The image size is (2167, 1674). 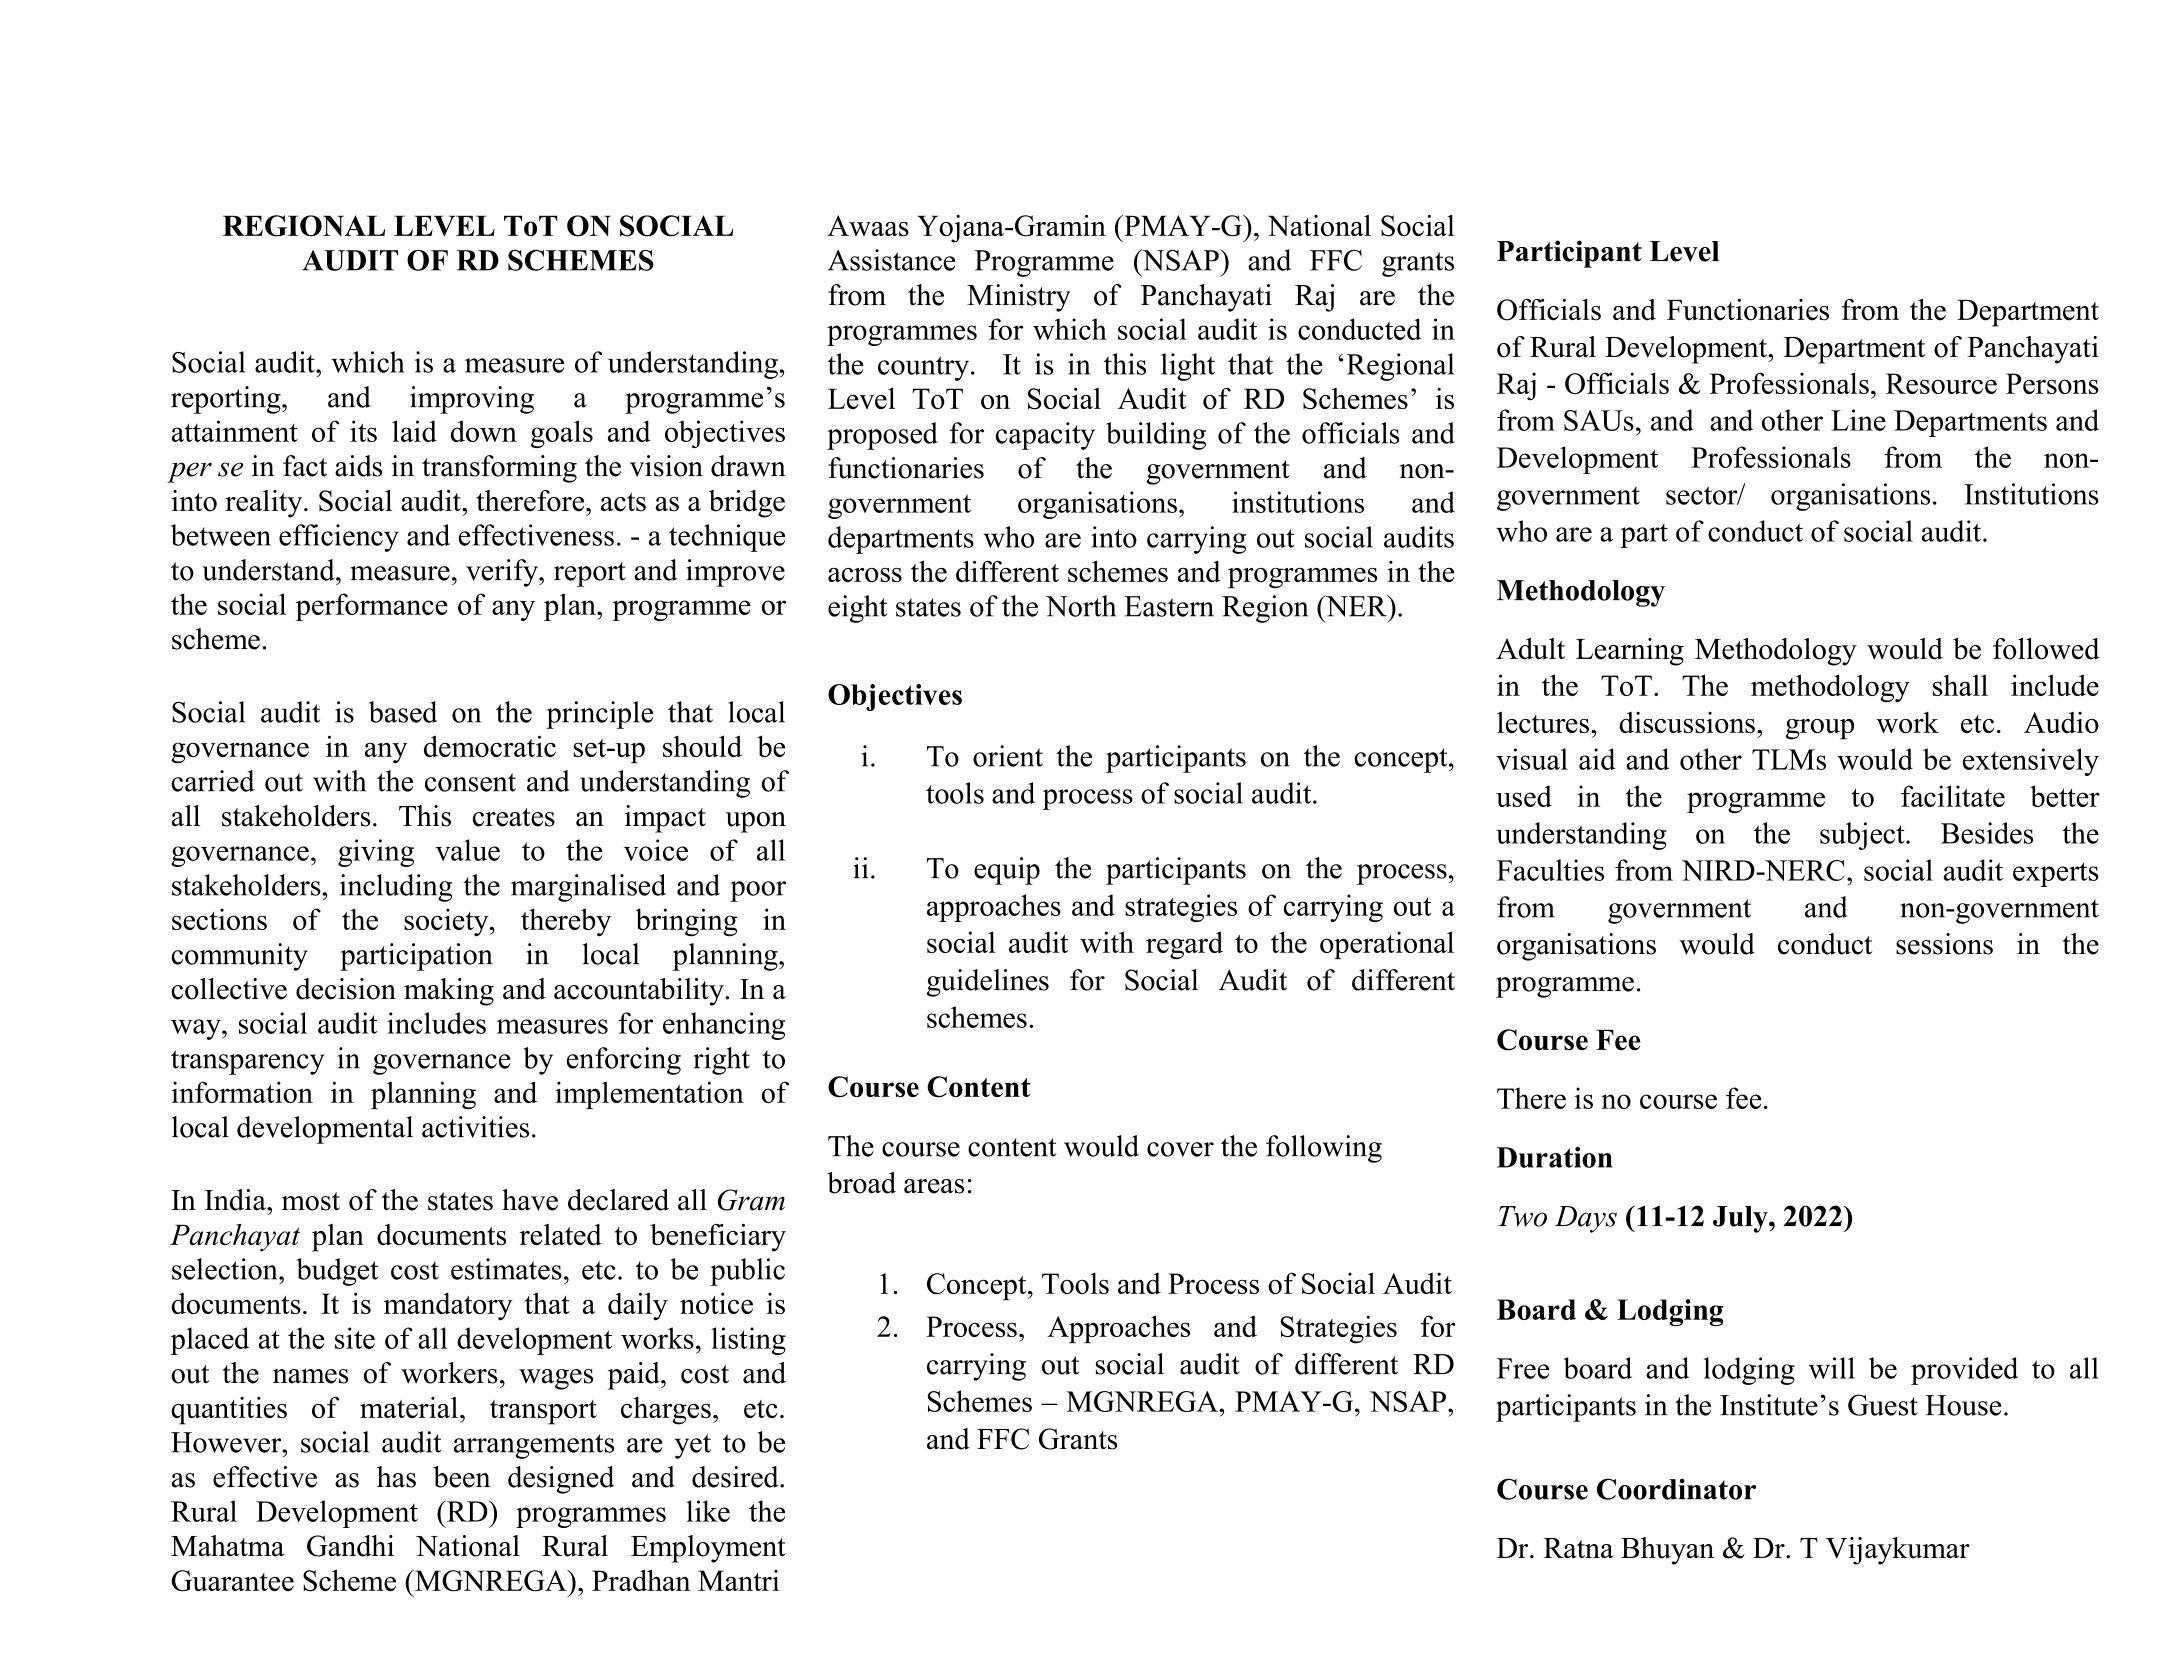 I want to click on improving, so click(x=472, y=400).
